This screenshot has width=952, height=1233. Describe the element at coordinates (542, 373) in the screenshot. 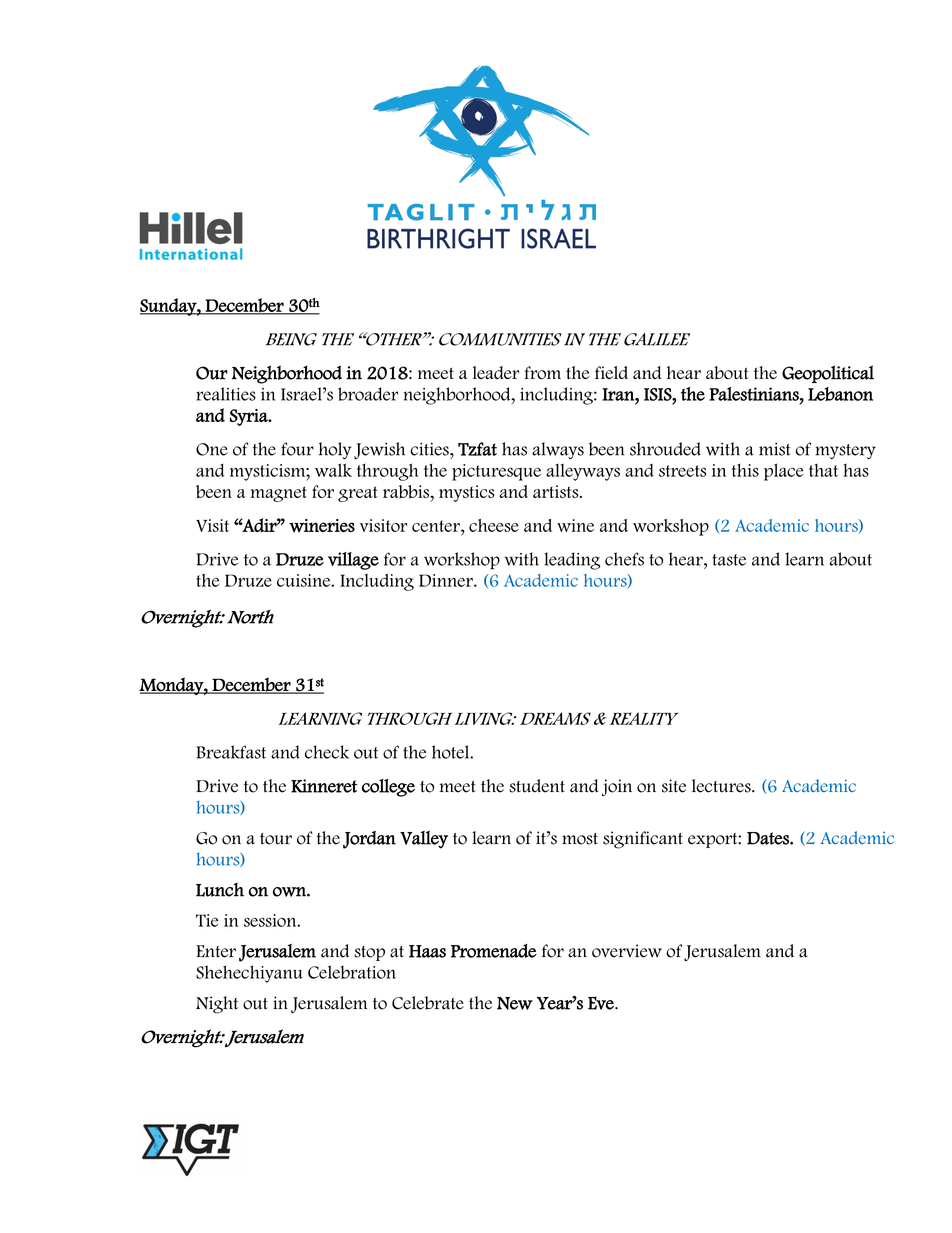

I see `from` at that location.
